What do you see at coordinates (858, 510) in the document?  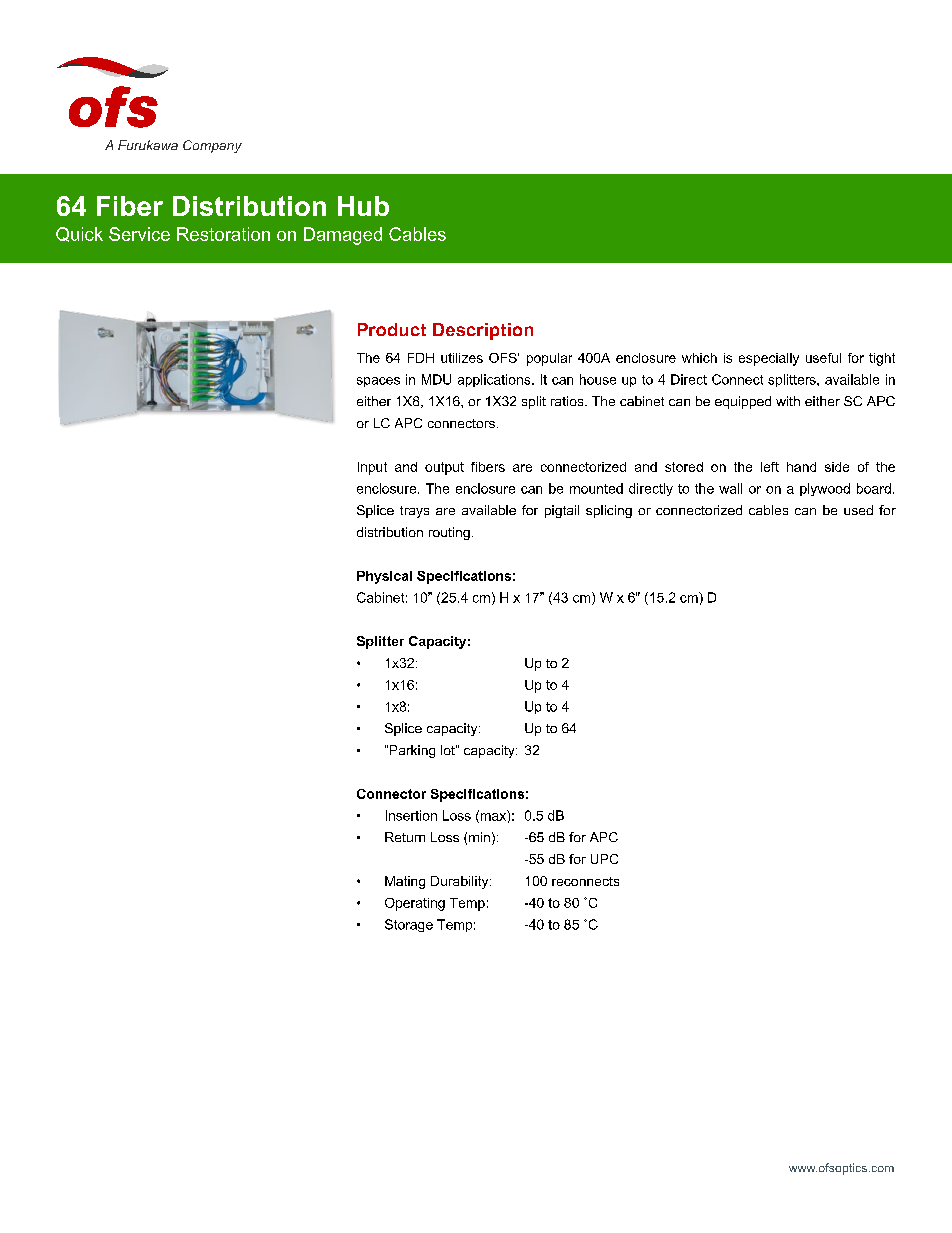 I see `used` at bounding box center [858, 510].
